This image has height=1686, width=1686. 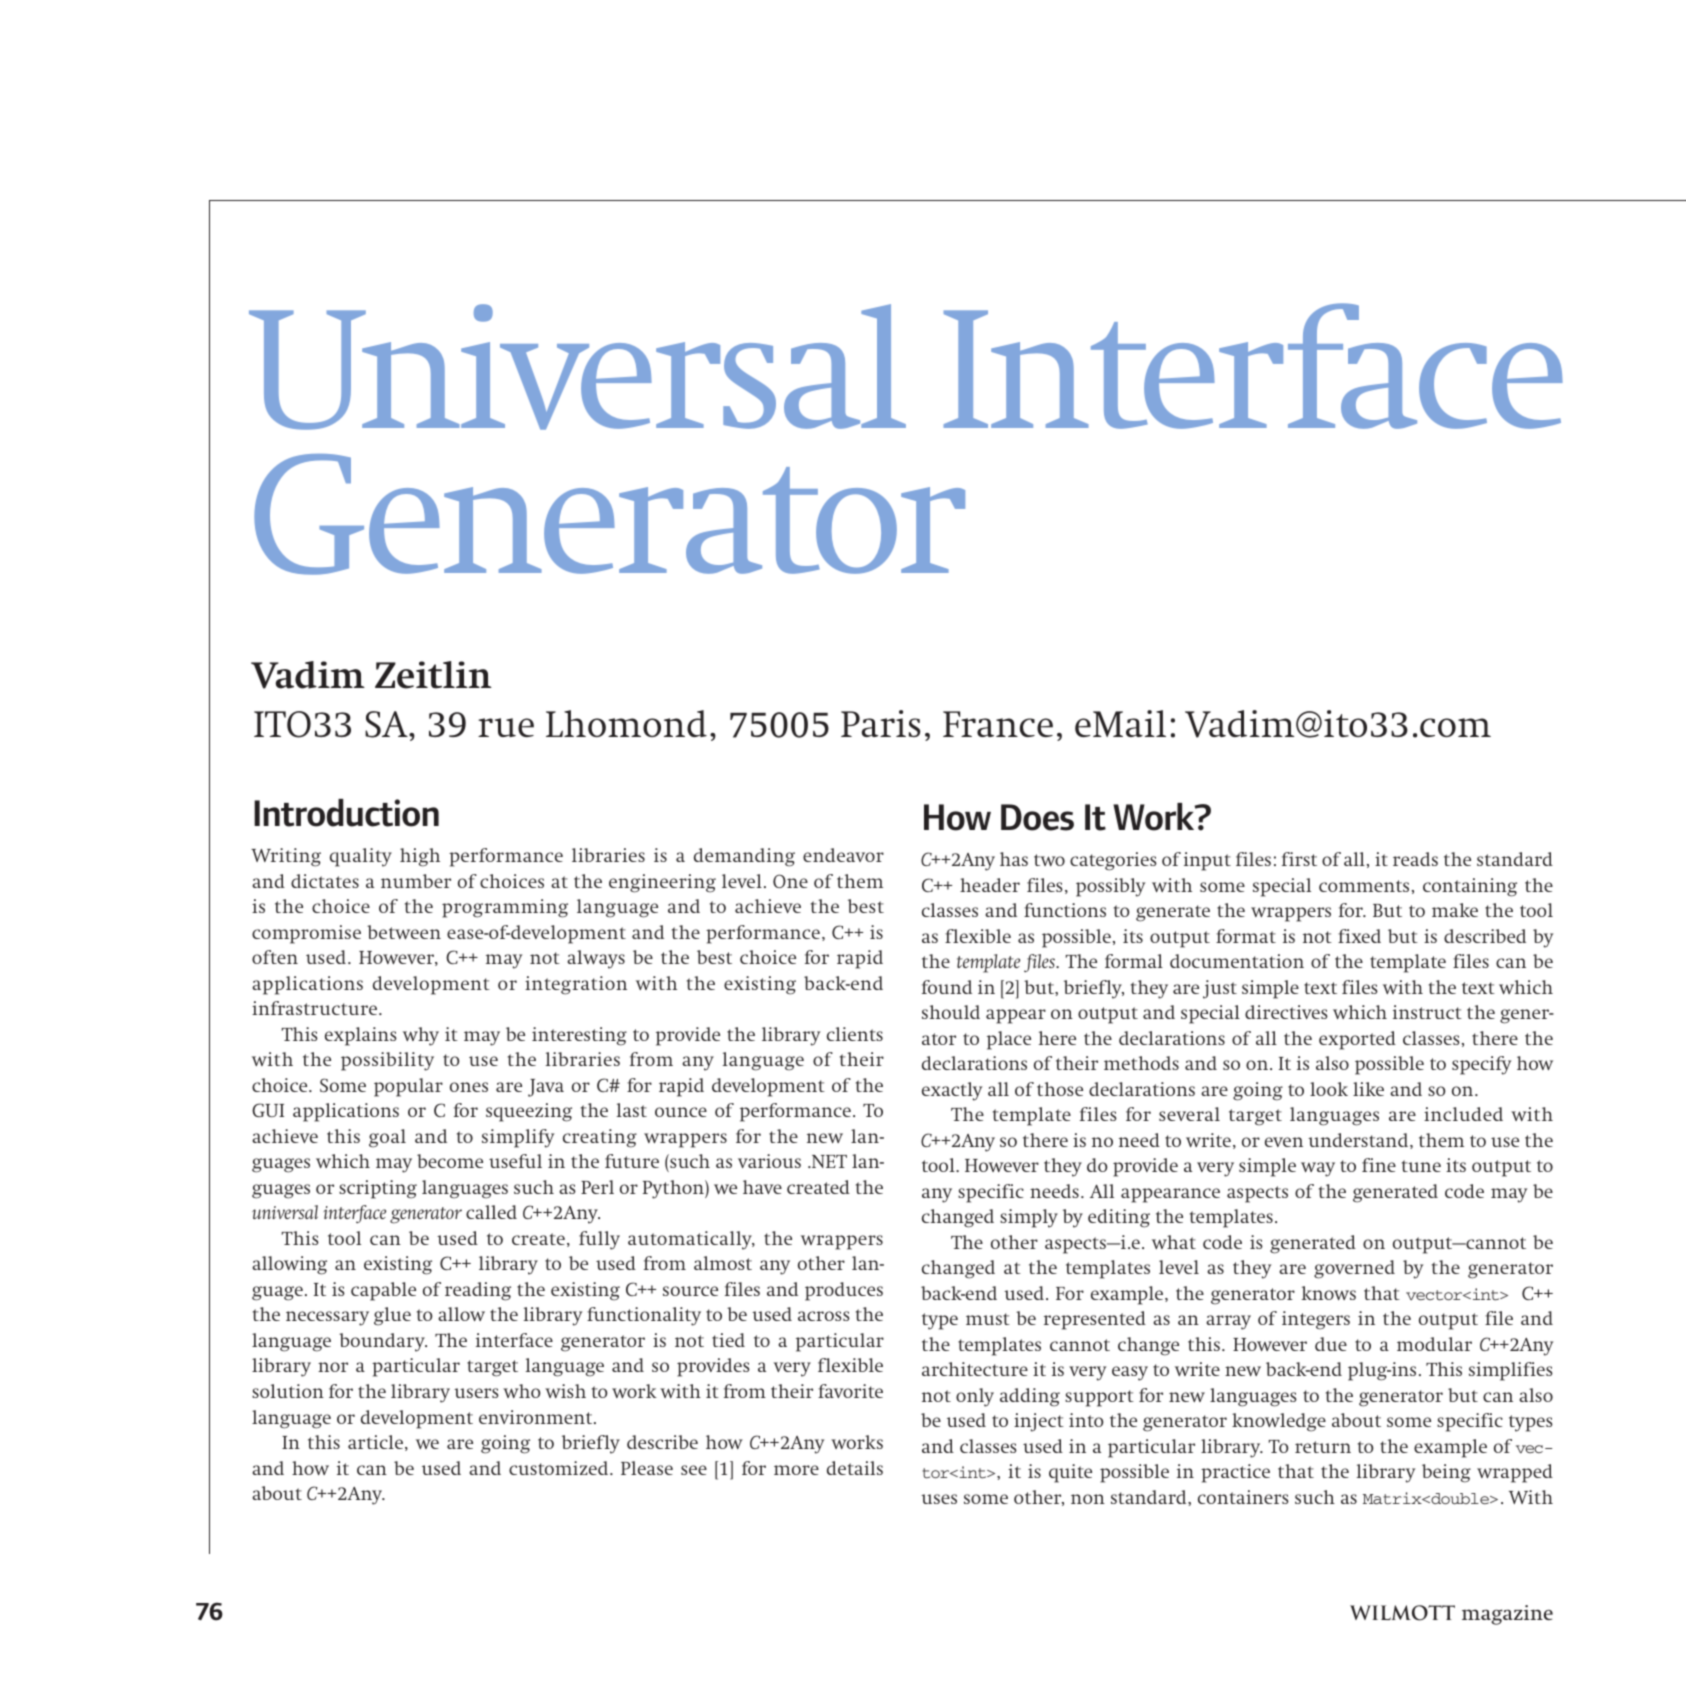 What do you see at coordinates (1415, 859) in the image?
I see `reads` at bounding box center [1415, 859].
